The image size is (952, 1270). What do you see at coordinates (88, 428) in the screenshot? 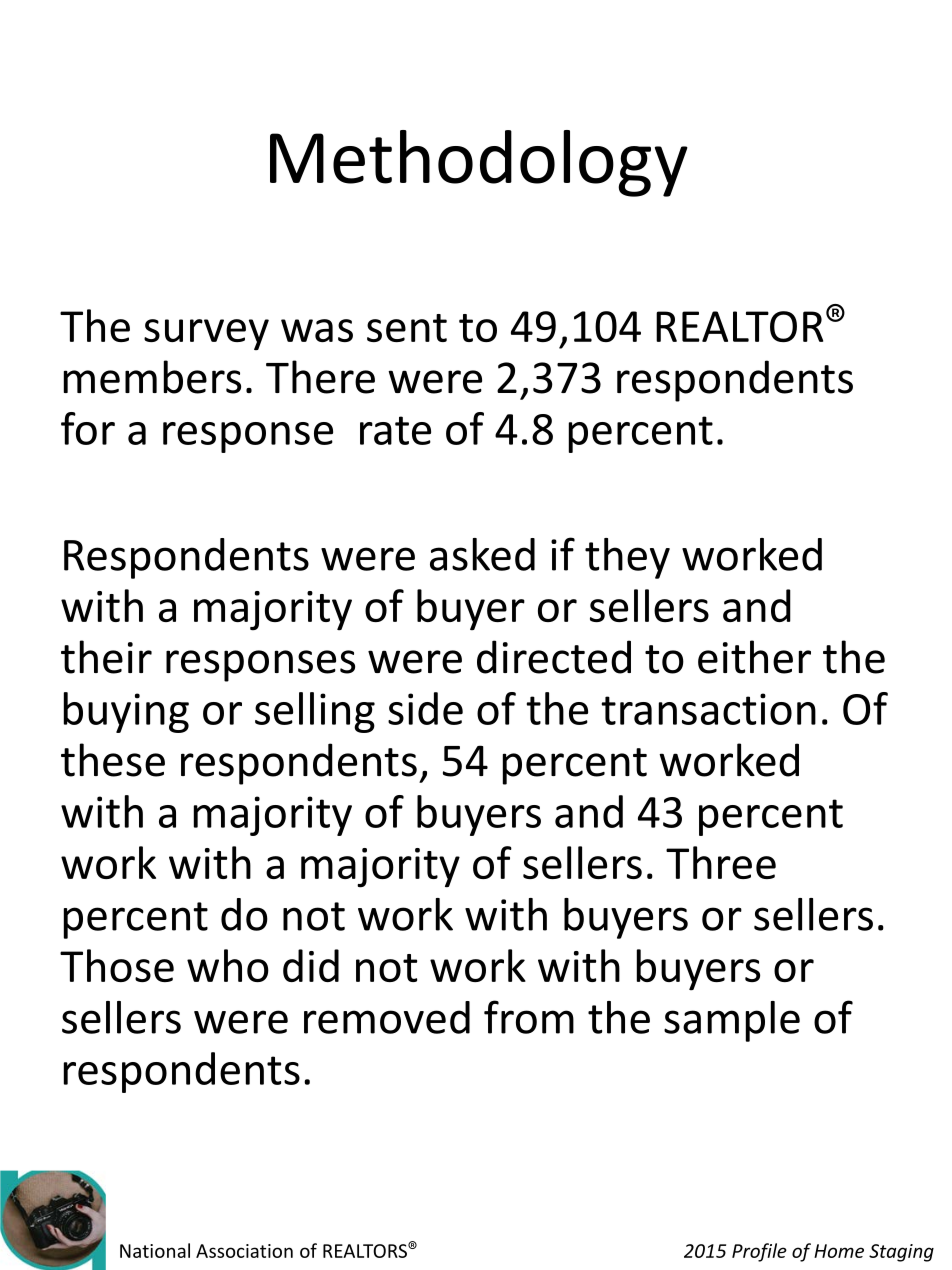
I see `for` at bounding box center [88, 428].
